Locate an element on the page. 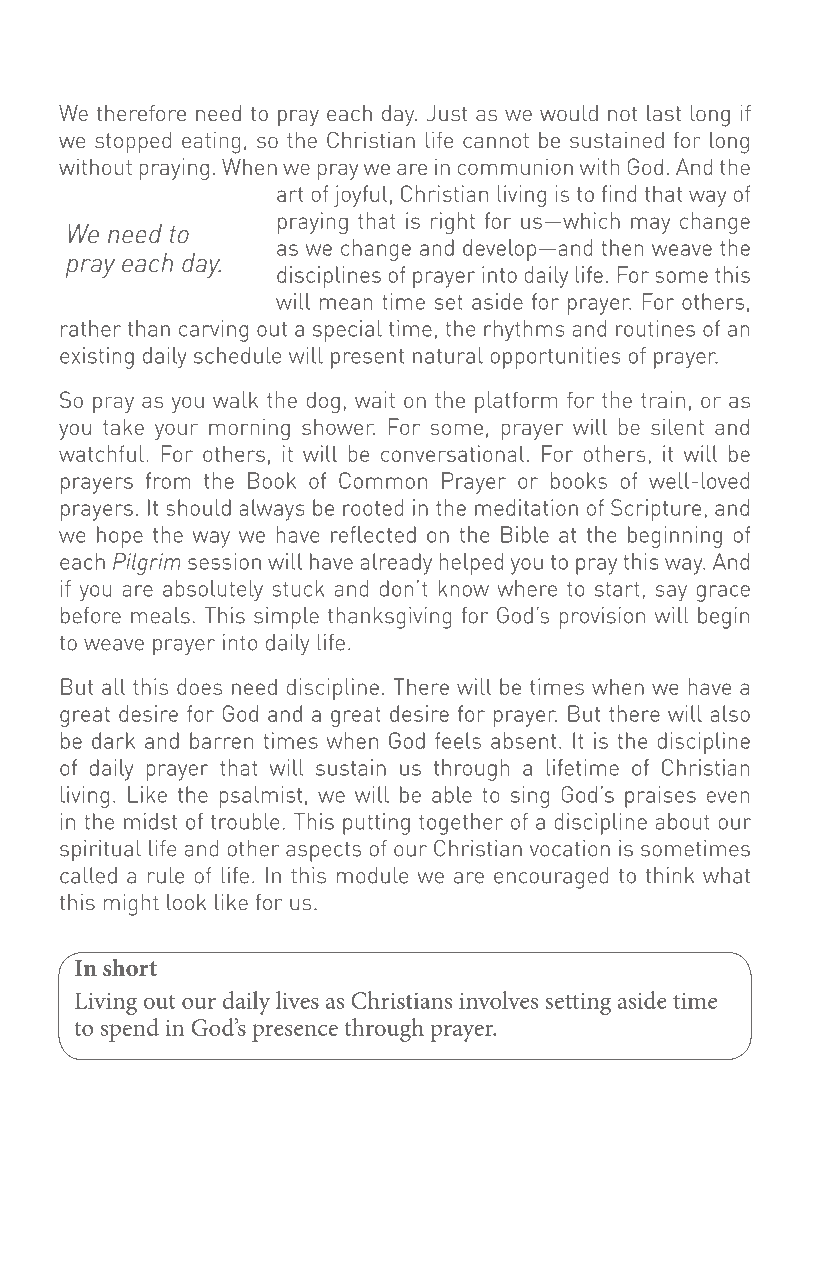 Image resolution: width=819 pixels, height=1266 pixels. last is located at coordinates (664, 113).
